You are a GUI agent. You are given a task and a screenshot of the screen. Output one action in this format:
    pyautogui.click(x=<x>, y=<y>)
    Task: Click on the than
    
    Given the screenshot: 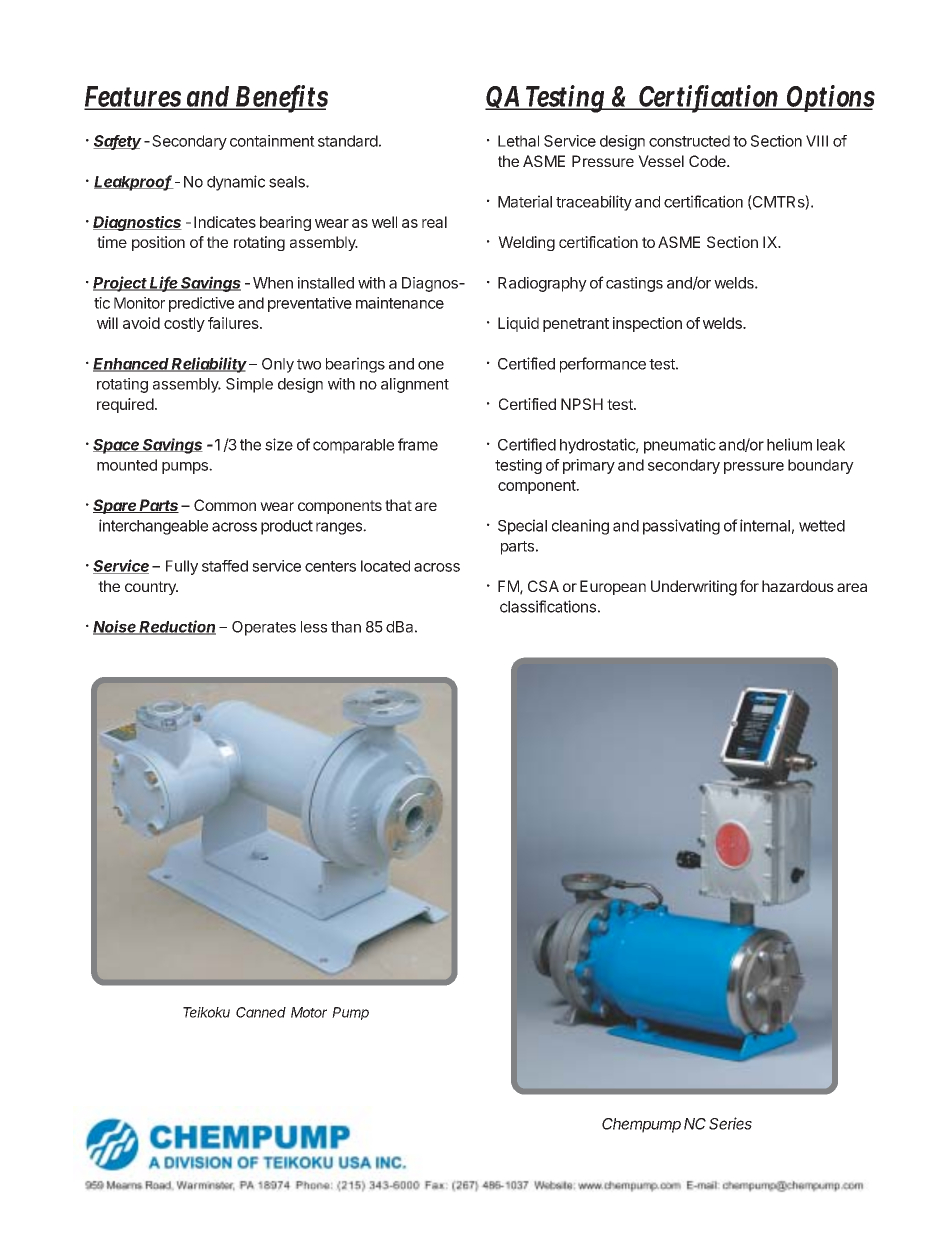 What is the action you would take?
    pyautogui.click(x=346, y=627)
